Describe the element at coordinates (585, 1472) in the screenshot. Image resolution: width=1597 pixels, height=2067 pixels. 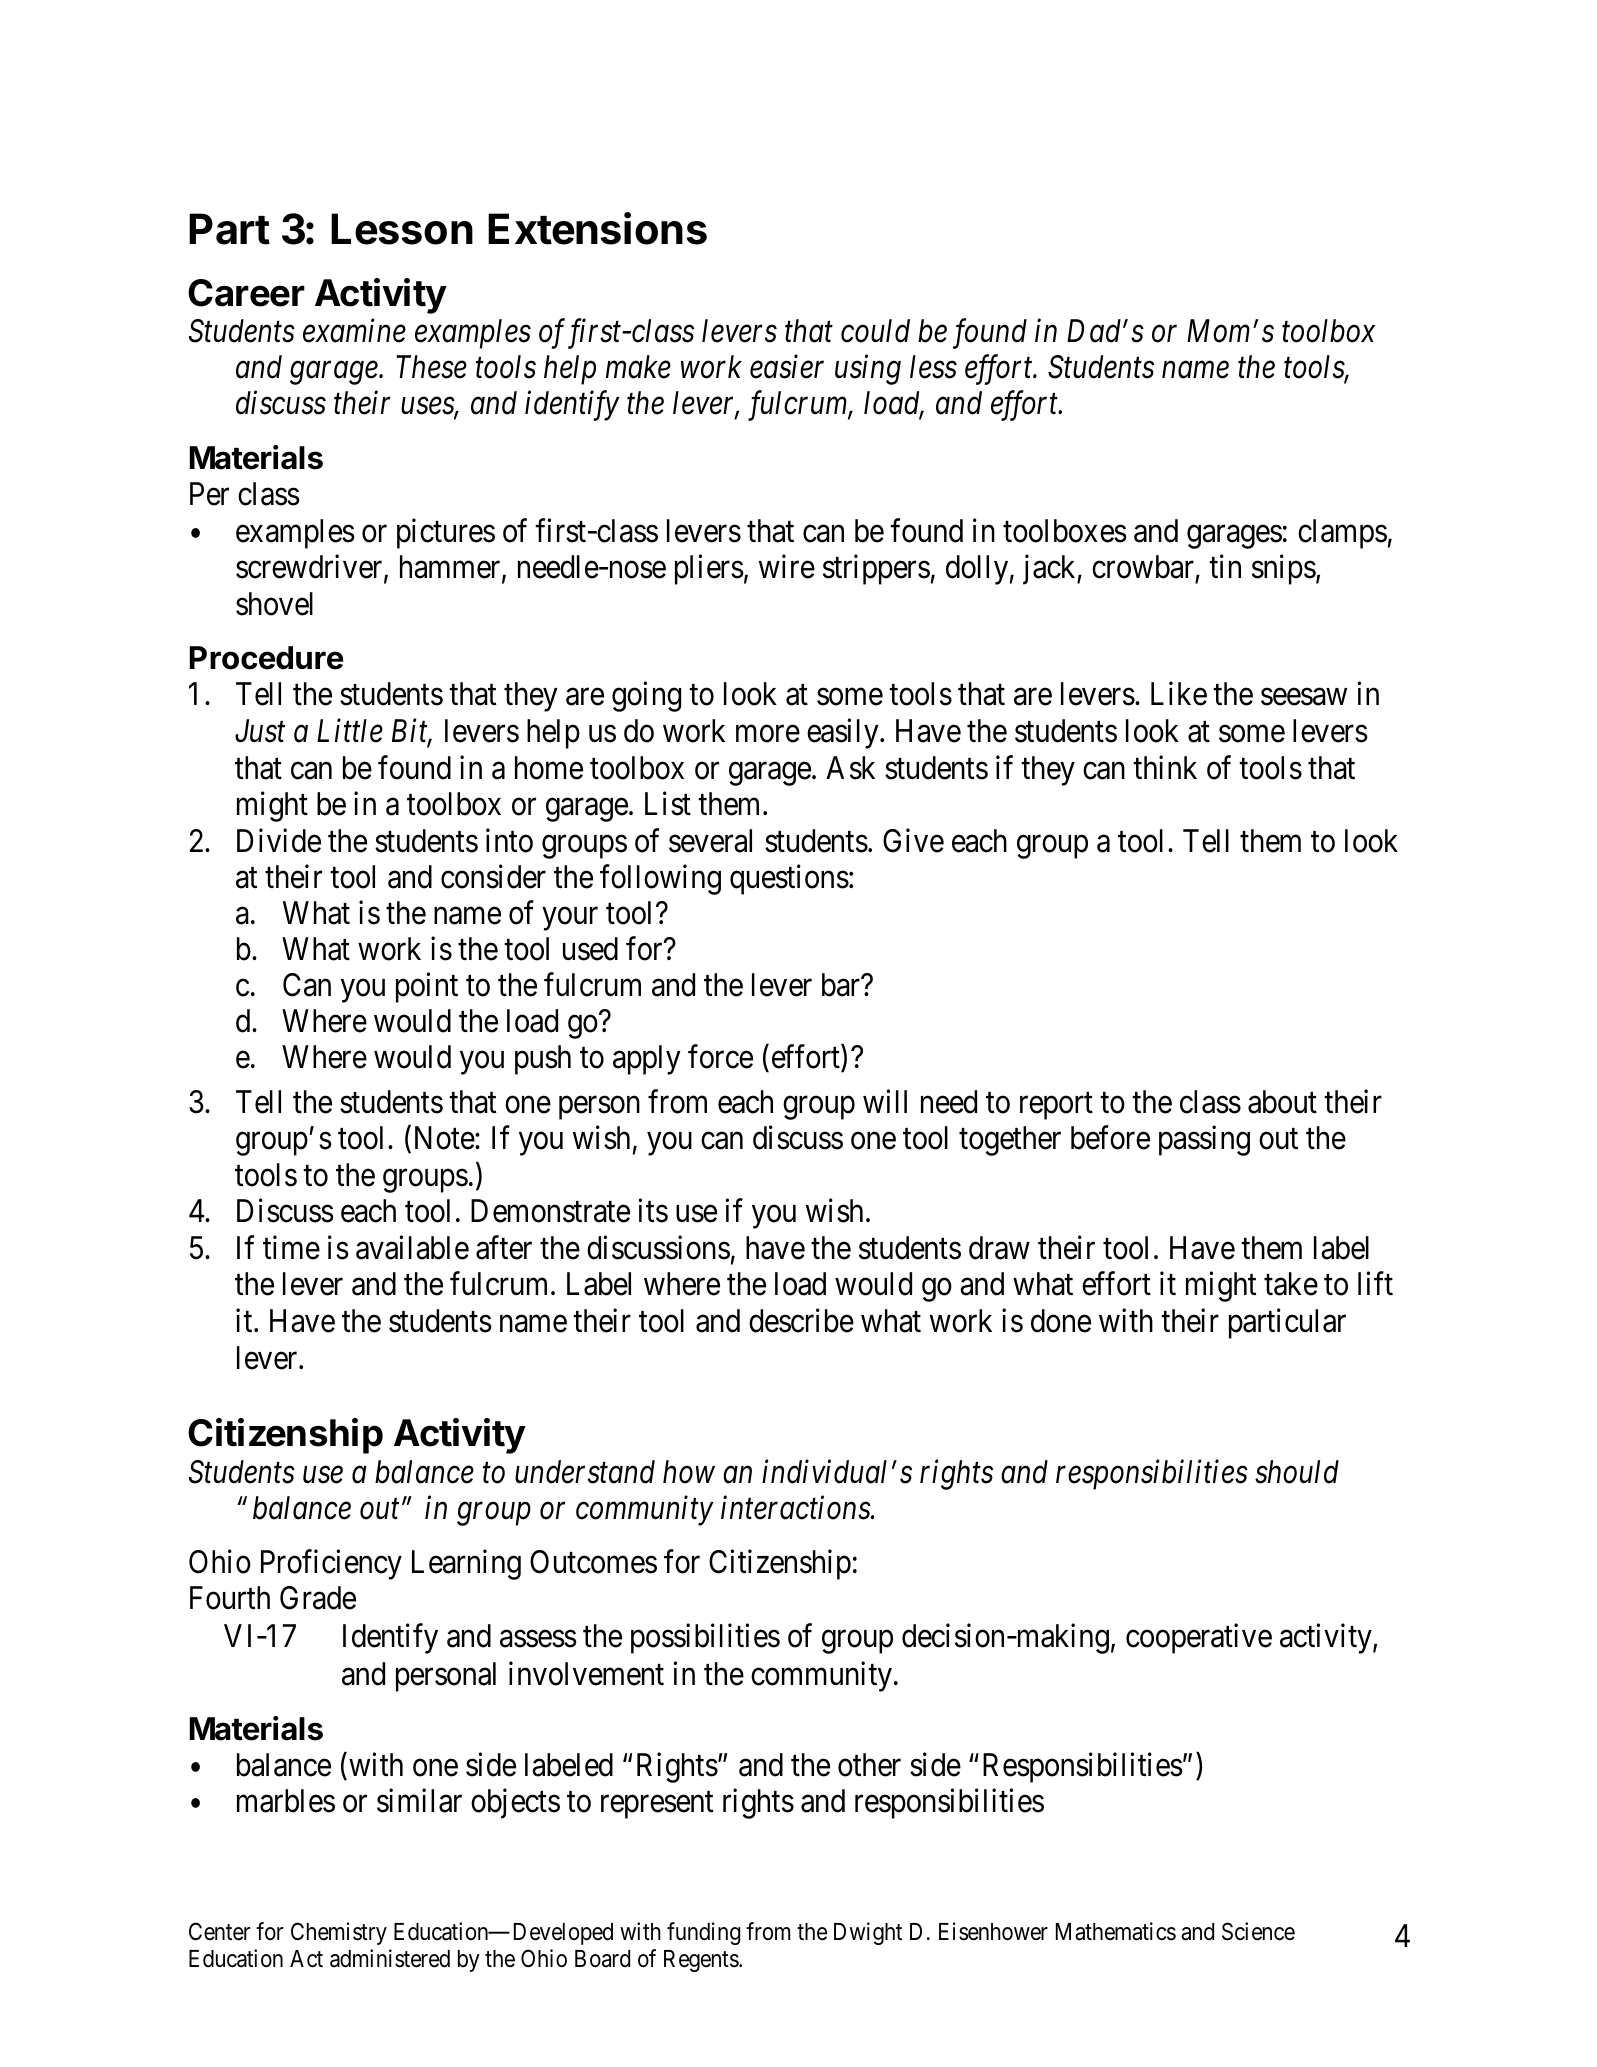
I see `understand` at that location.
